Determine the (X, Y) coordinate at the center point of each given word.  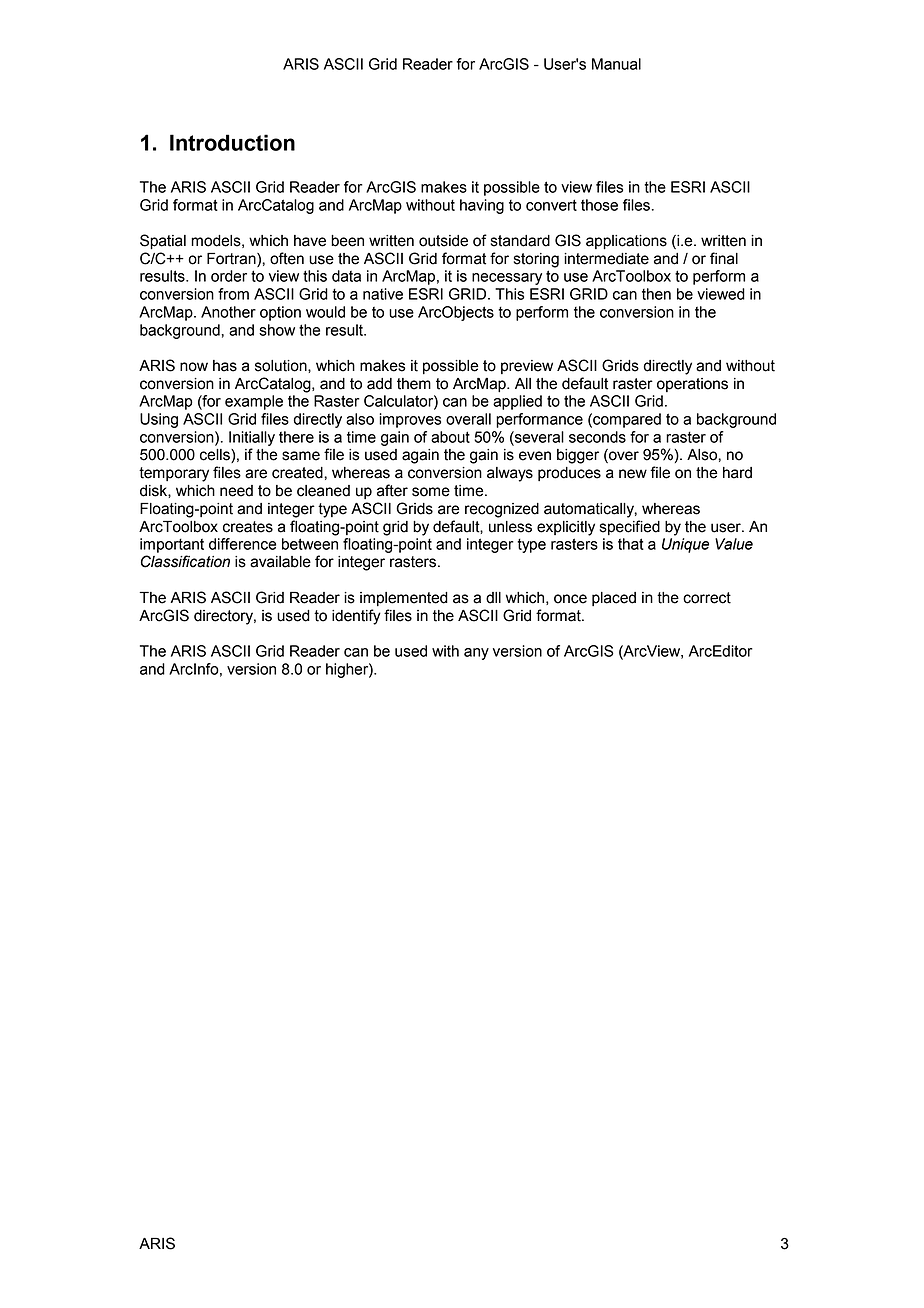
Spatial (163, 242)
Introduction (232, 142)
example (254, 402)
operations (692, 385)
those (599, 205)
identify (356, 617)
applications (626, 242)
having (482, 206)
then (656, 294)
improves (410, 420)
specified (630, 527)
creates (248, 527)
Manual (616, 64)
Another (228, 312)
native (383, 294)
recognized (502, 510)
